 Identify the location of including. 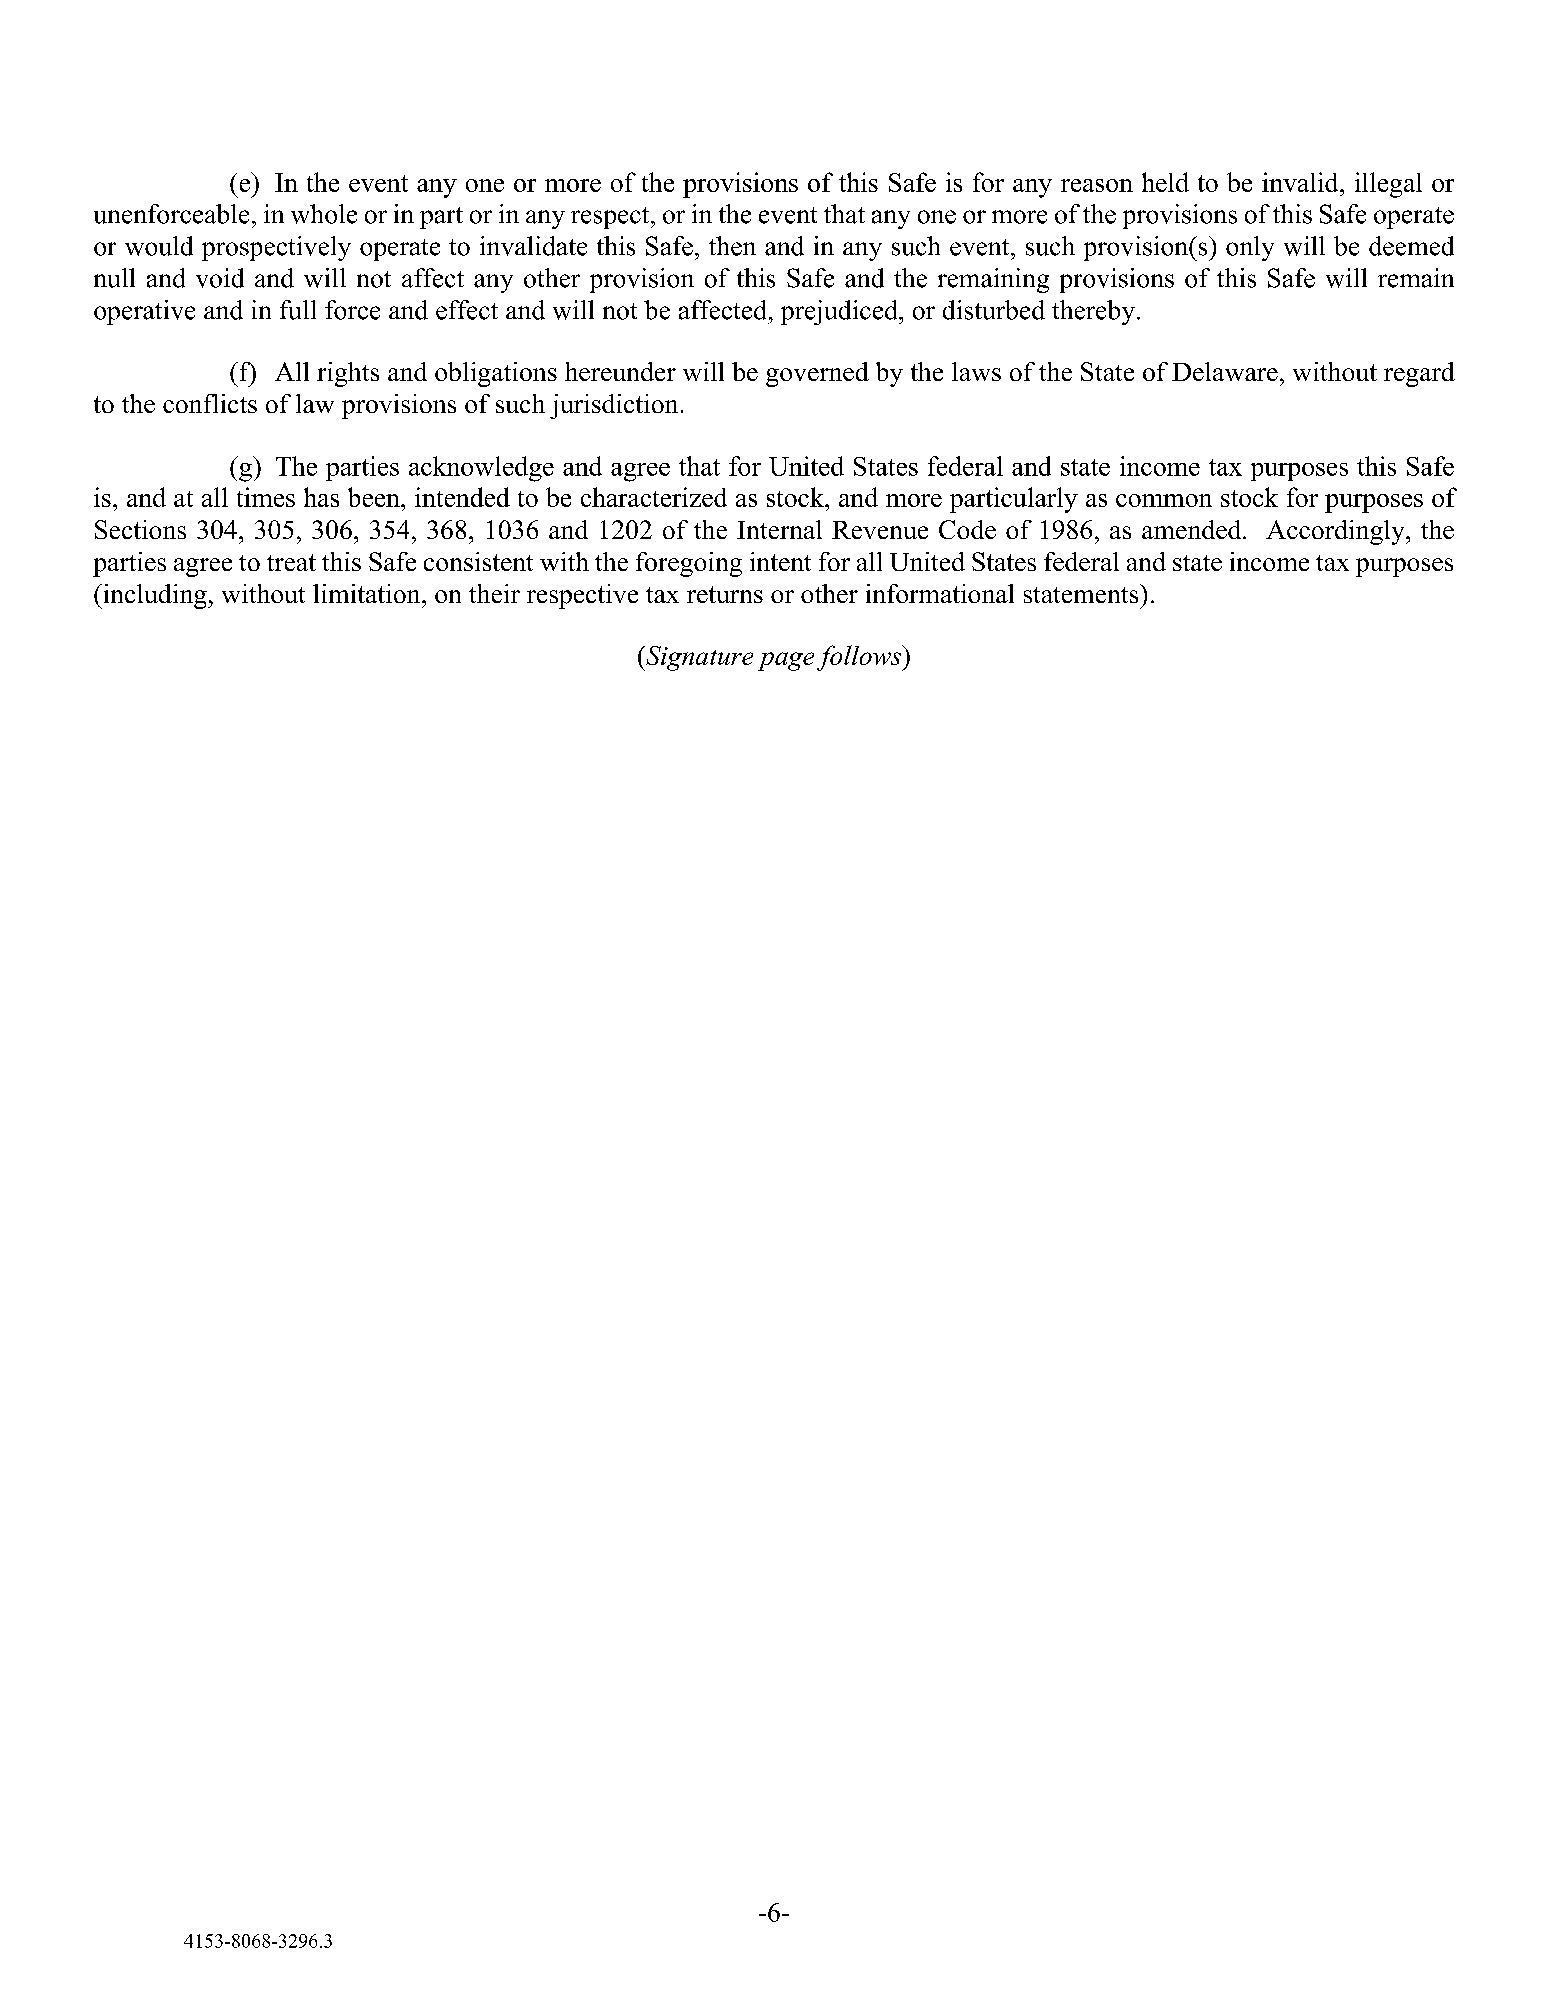
(155, 596).
